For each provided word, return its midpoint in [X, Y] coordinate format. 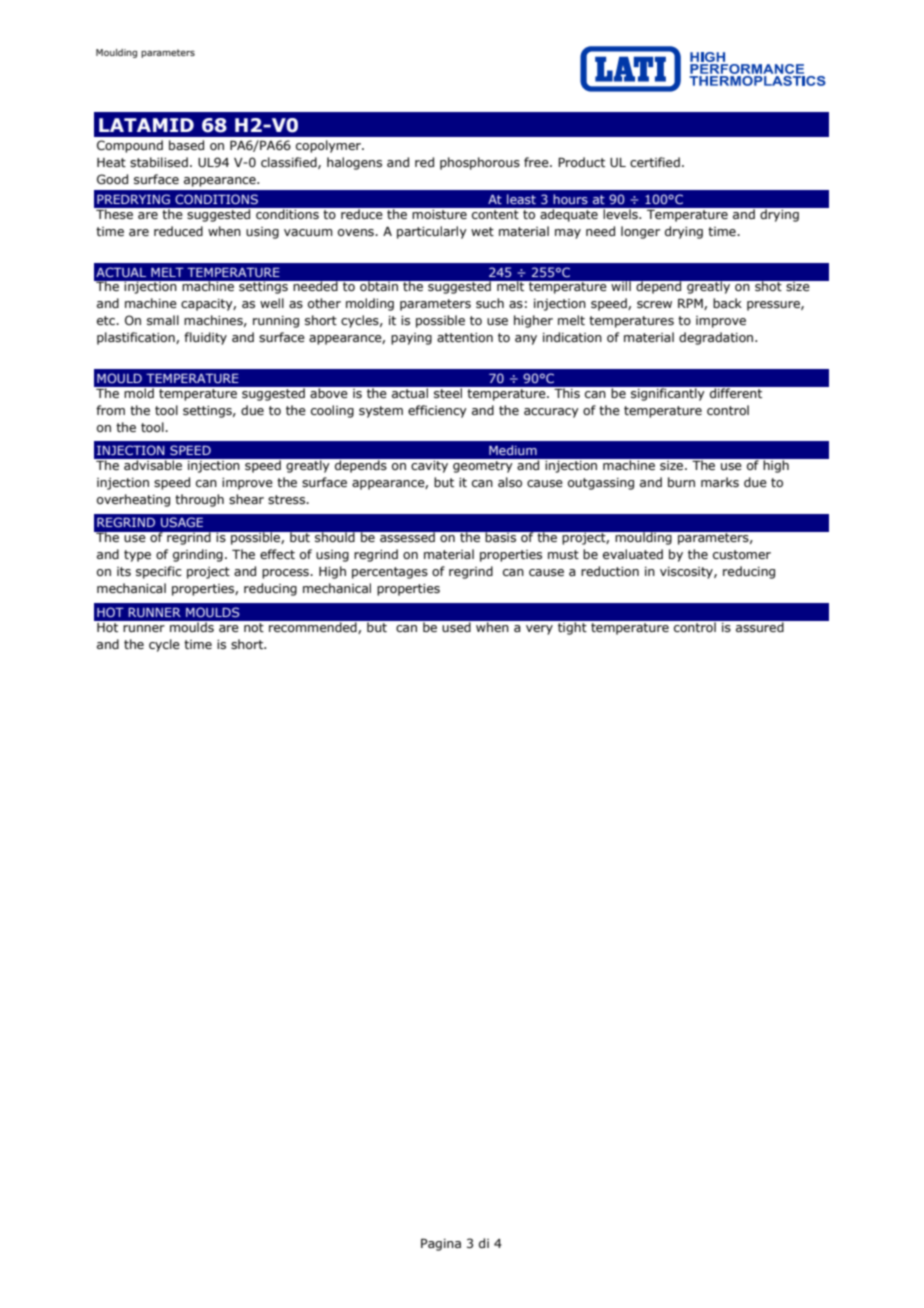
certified [655, 162]
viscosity [687, 573]
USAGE [182, 522]
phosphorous [480, 163]
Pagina [441, 1244]
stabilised [159, 162]
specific [158, 572]
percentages [390, 573]
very [539, 630]
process [286, 574]
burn [681, 482]
